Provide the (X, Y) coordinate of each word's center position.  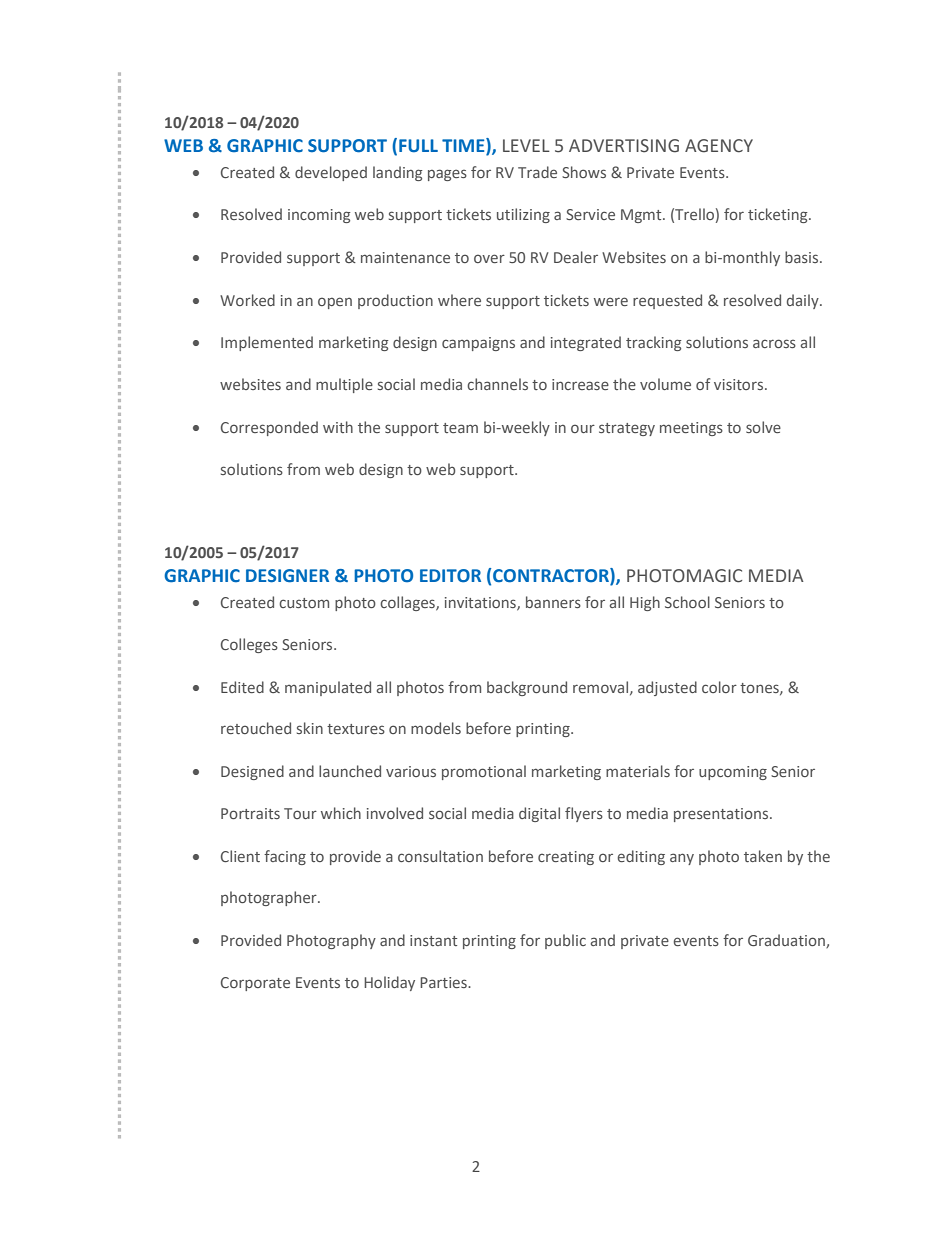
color (719, 687)
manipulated (328, 688)
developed (331, 173)
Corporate (255, 984)
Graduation (787, 941)
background (527, 688)
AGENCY (719, 146)
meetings (691, 429)
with (338, 427)
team (460, 428)
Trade (537, 172)
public (565, 941)
